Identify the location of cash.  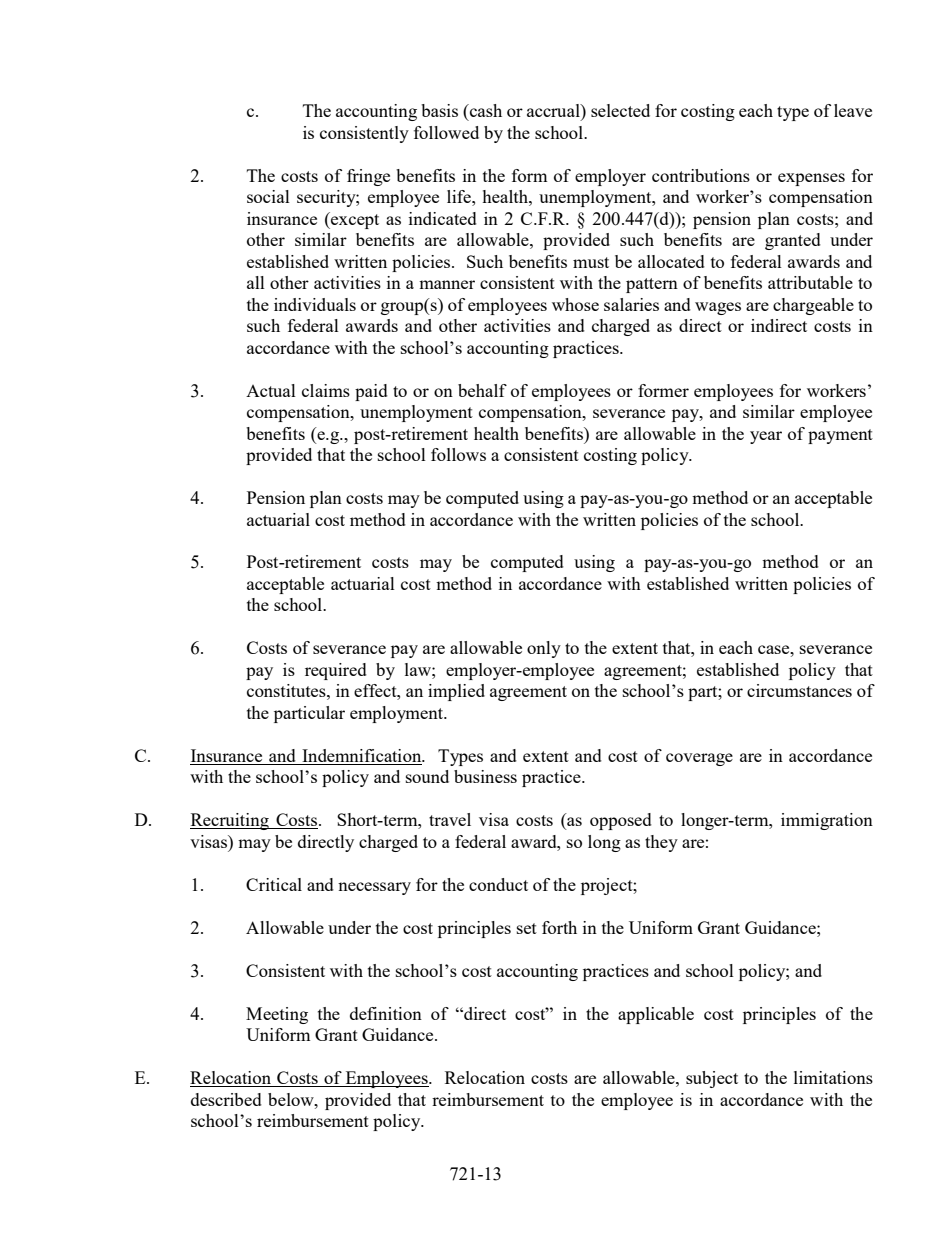
(485, 110).
